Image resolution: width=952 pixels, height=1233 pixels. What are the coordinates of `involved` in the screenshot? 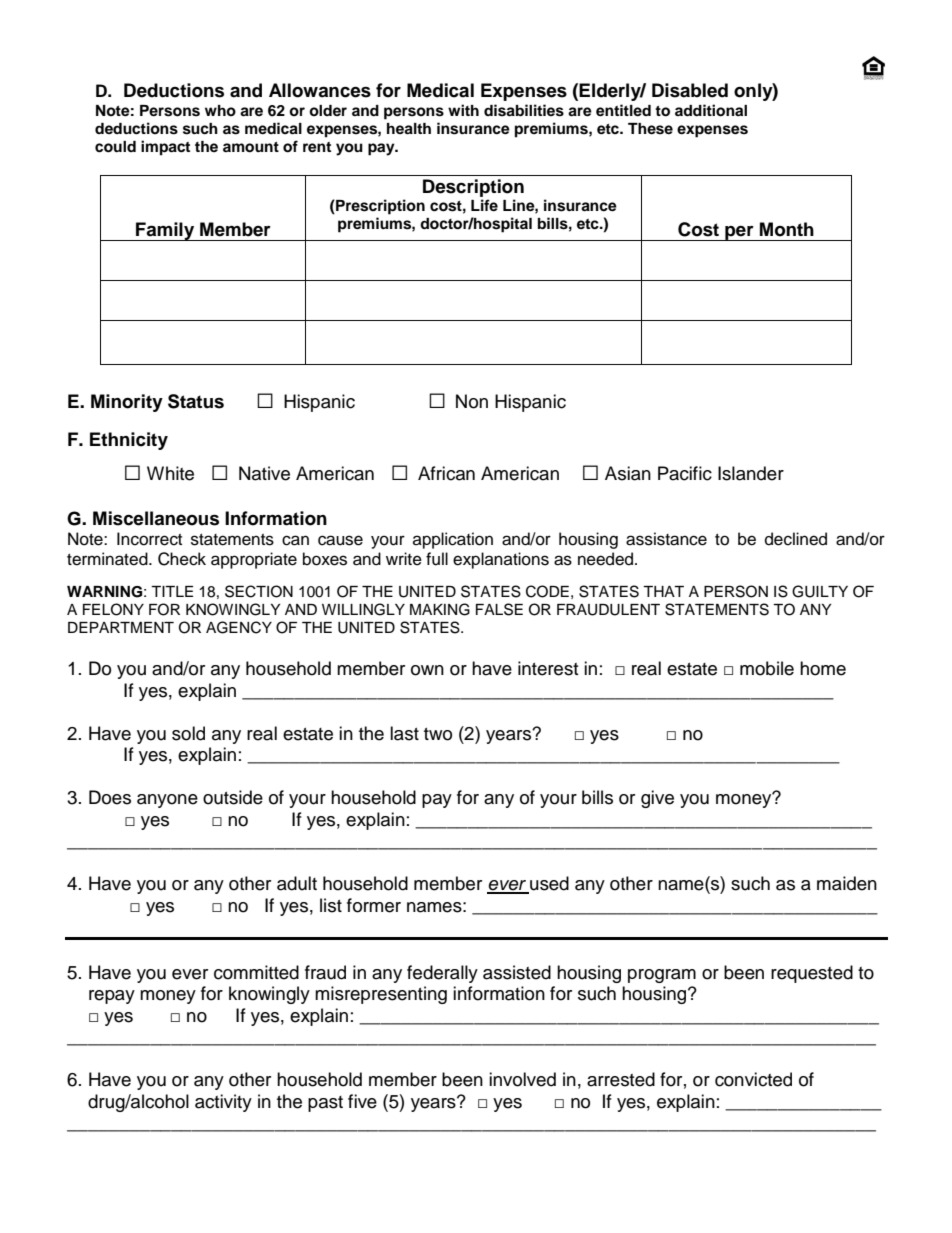 It's located at (522, 1079).
